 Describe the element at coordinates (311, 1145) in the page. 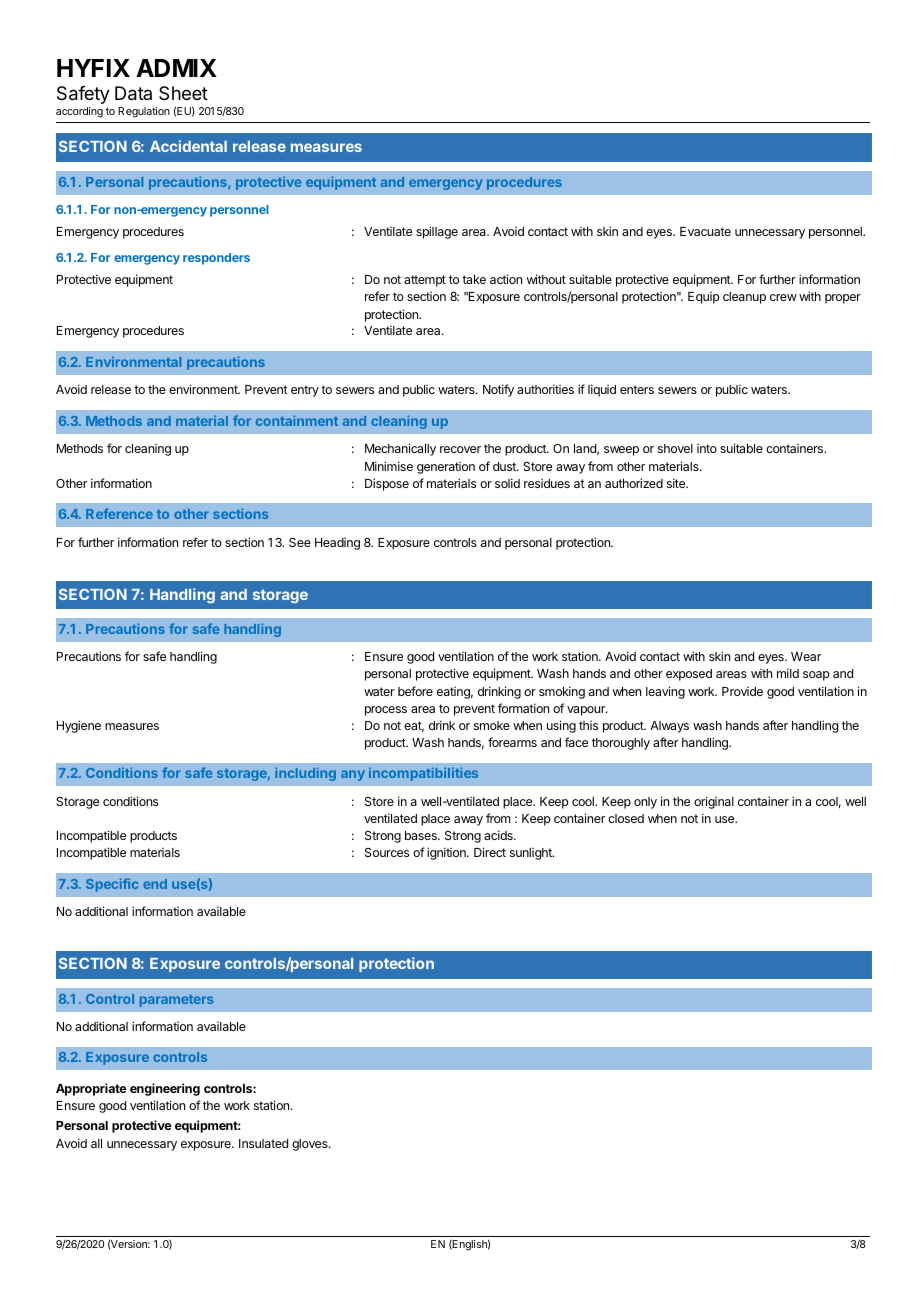

I see `gloves` at that location.
